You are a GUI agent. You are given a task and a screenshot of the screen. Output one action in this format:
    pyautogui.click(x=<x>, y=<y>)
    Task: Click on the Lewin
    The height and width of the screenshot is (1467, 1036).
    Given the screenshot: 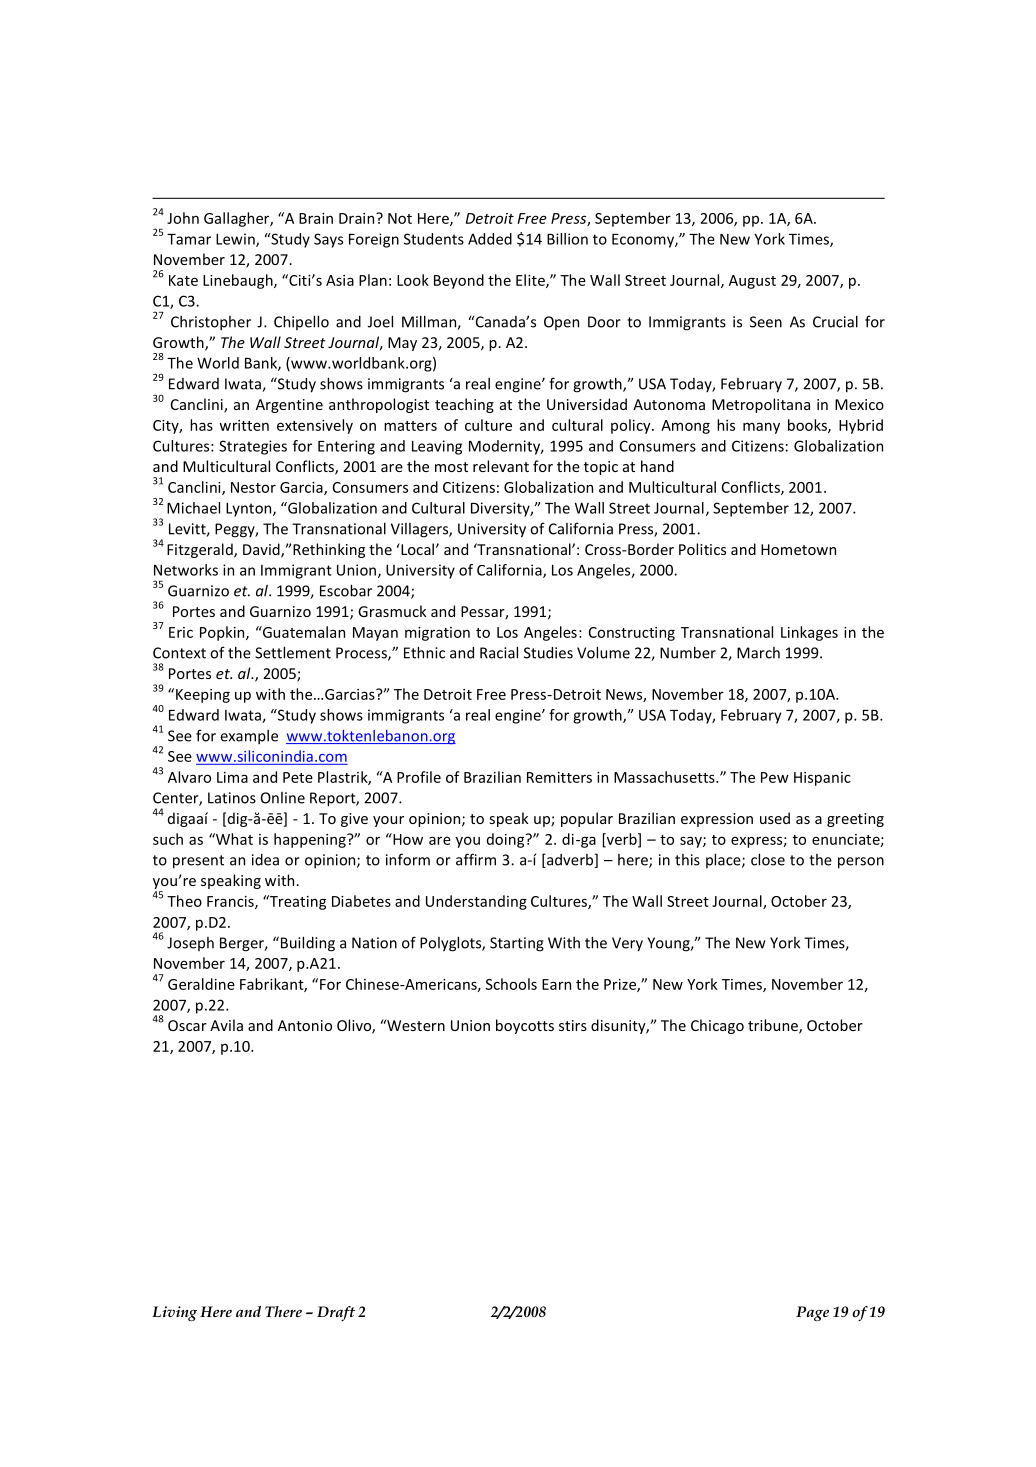 What is the action you would take?
    pyautogui.click(x=236, y=240)
